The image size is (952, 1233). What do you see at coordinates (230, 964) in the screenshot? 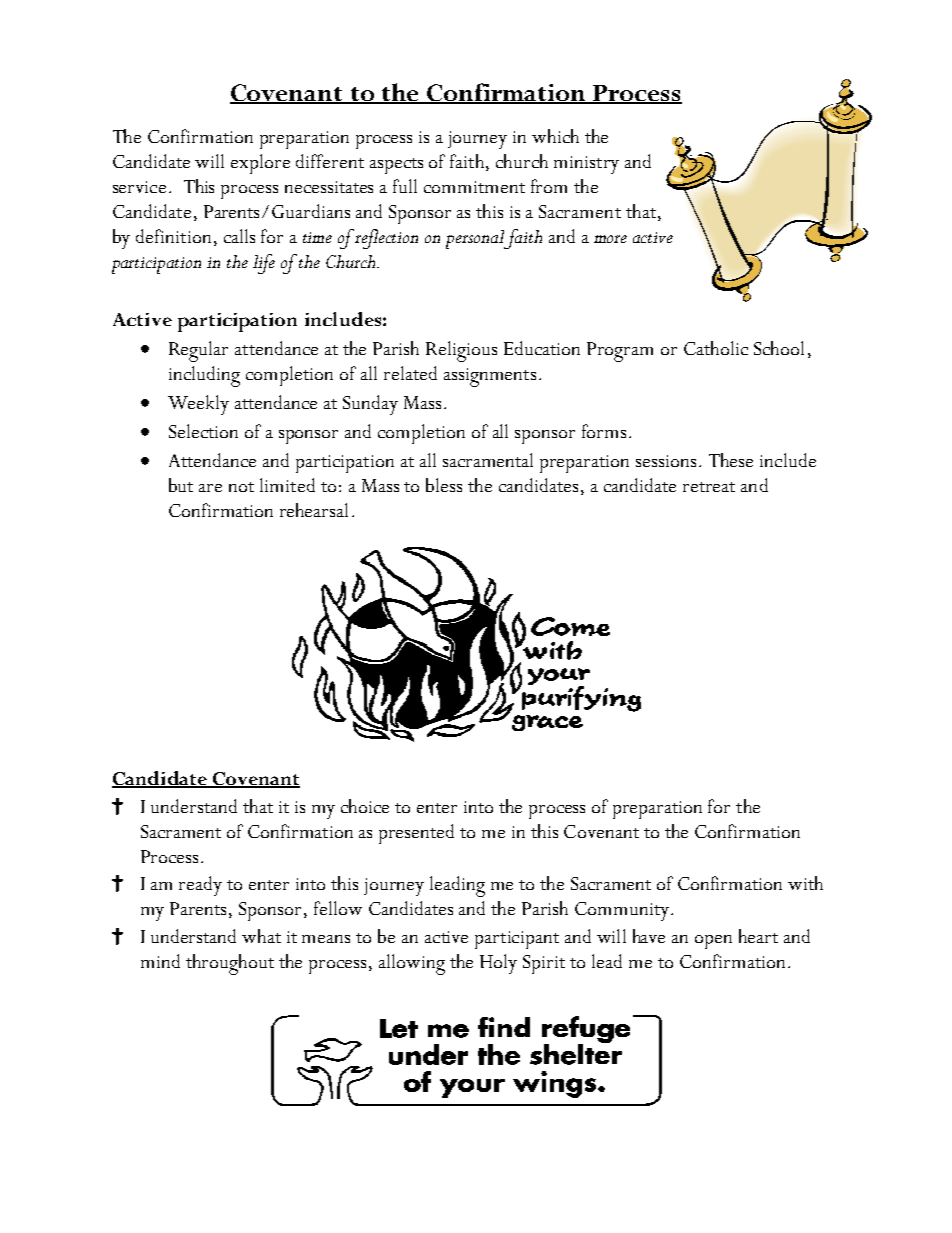
I see `throughout` at bounding box center [230, 964].
